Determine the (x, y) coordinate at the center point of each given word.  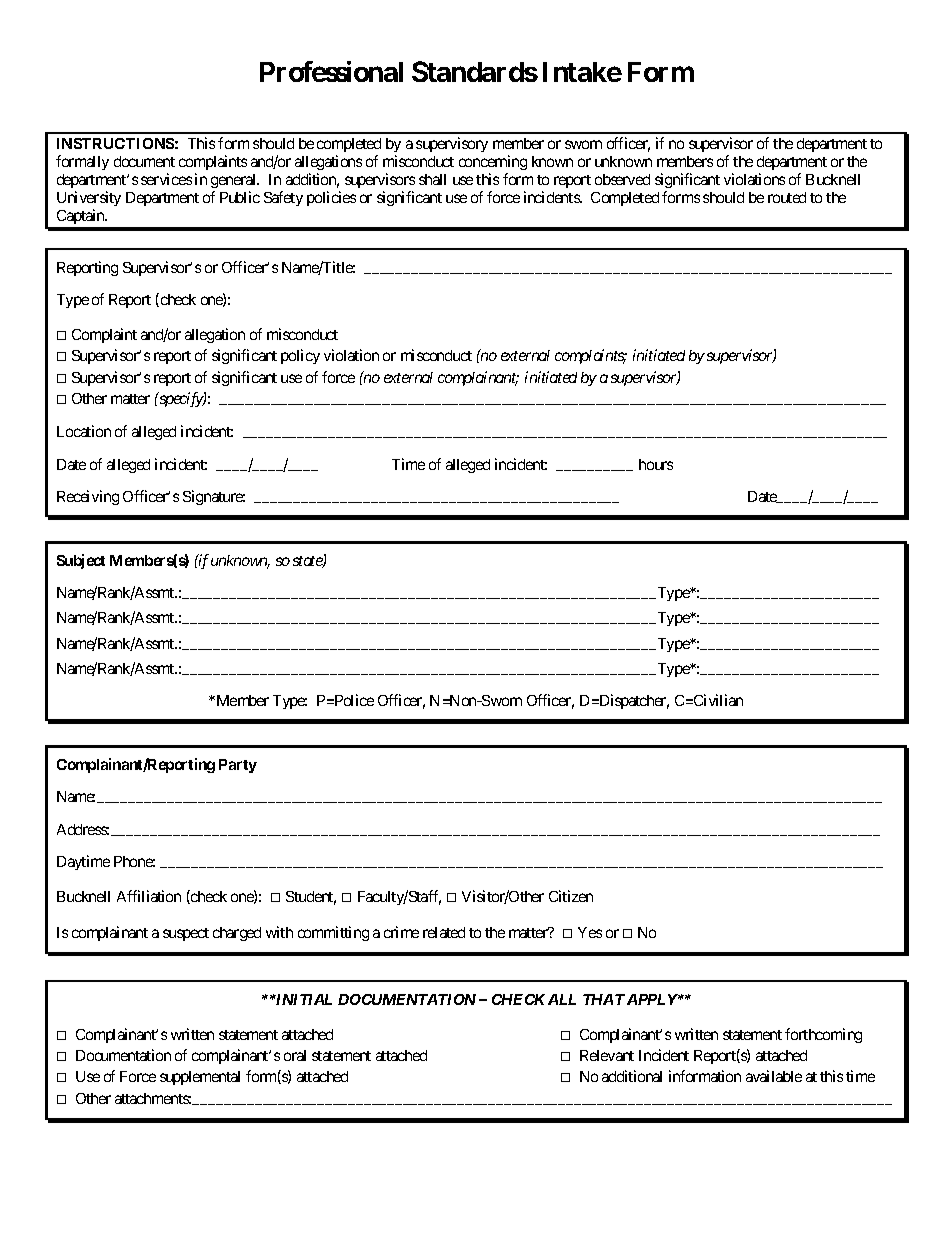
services (166, 179)
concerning (493, 162)
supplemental (200, 1078)
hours (656, 464)
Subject (81, 561)
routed (787, 197)
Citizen (571, 896)
